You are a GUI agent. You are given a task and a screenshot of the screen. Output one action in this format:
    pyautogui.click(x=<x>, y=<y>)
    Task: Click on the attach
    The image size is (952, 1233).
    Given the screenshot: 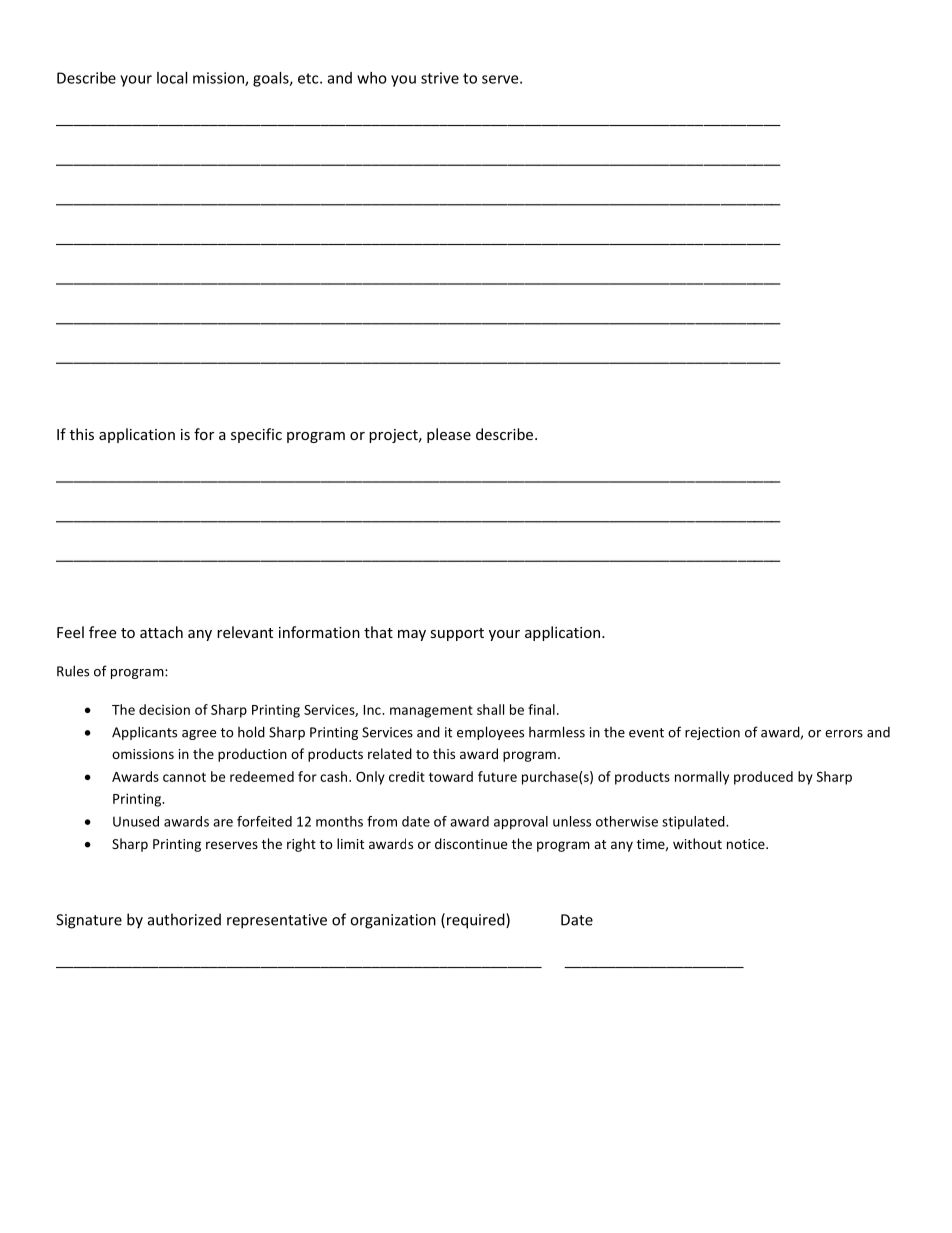 What is the action you would take?
    pyautogui.click(x=161, y=632)
